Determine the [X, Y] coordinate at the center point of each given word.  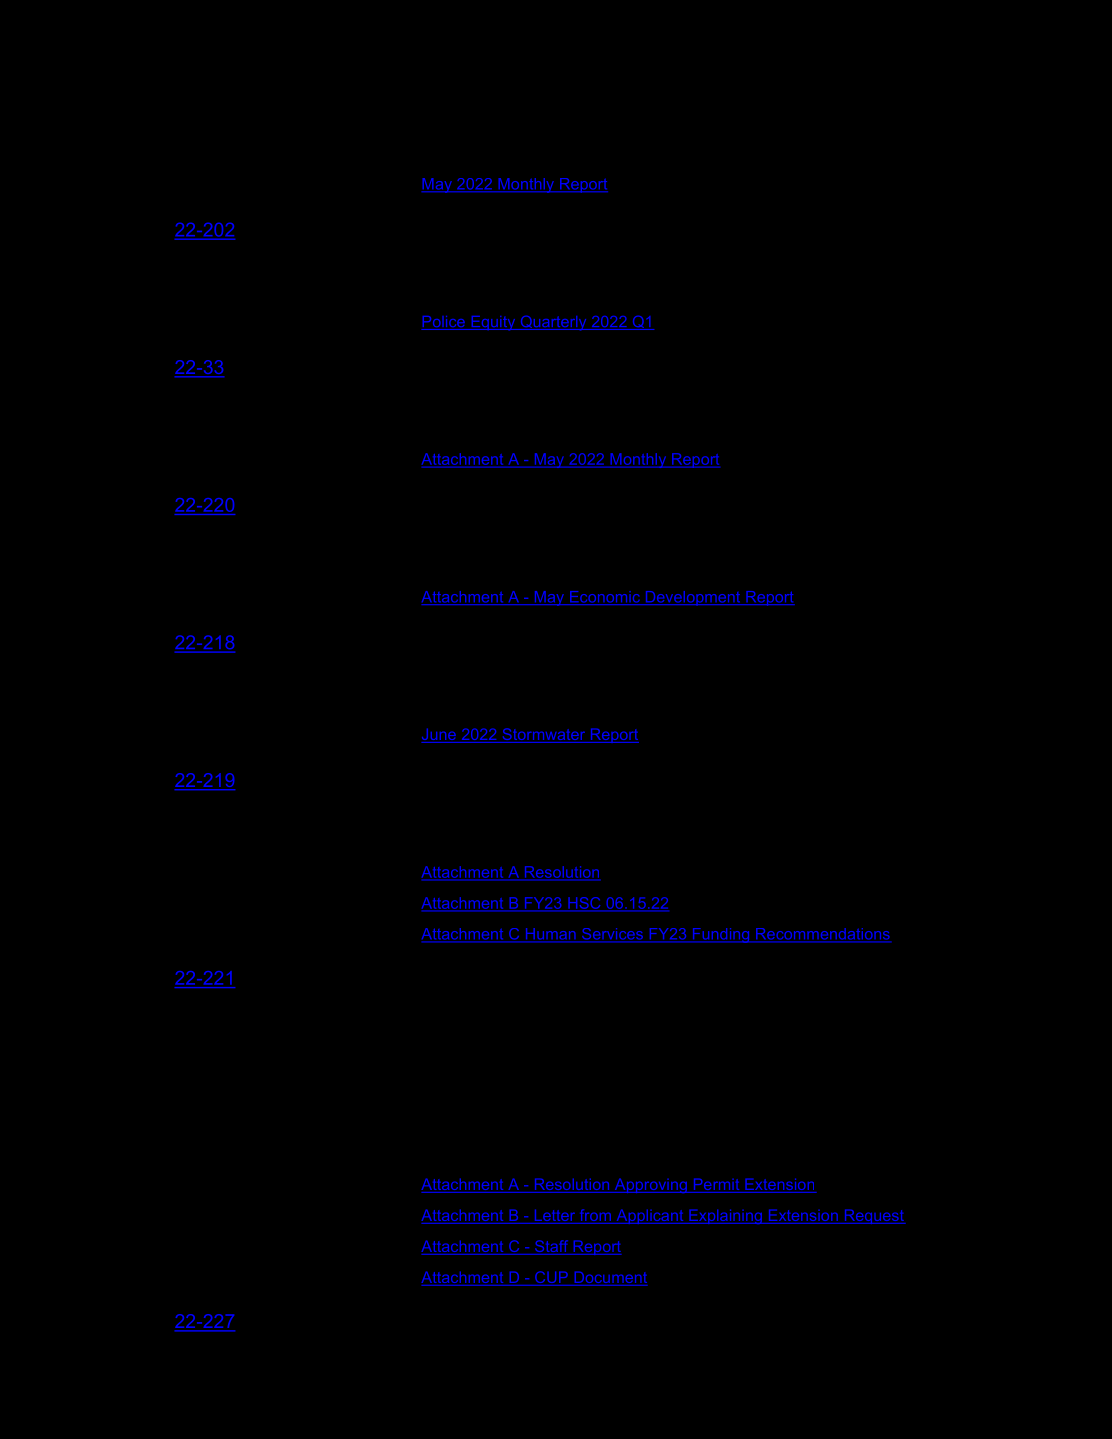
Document [610, 1278]
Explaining [725, 1216]
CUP [551, 1278]
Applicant [650, 1216]
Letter [555, 1216]
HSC [584, 904]
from [595, 1216]
